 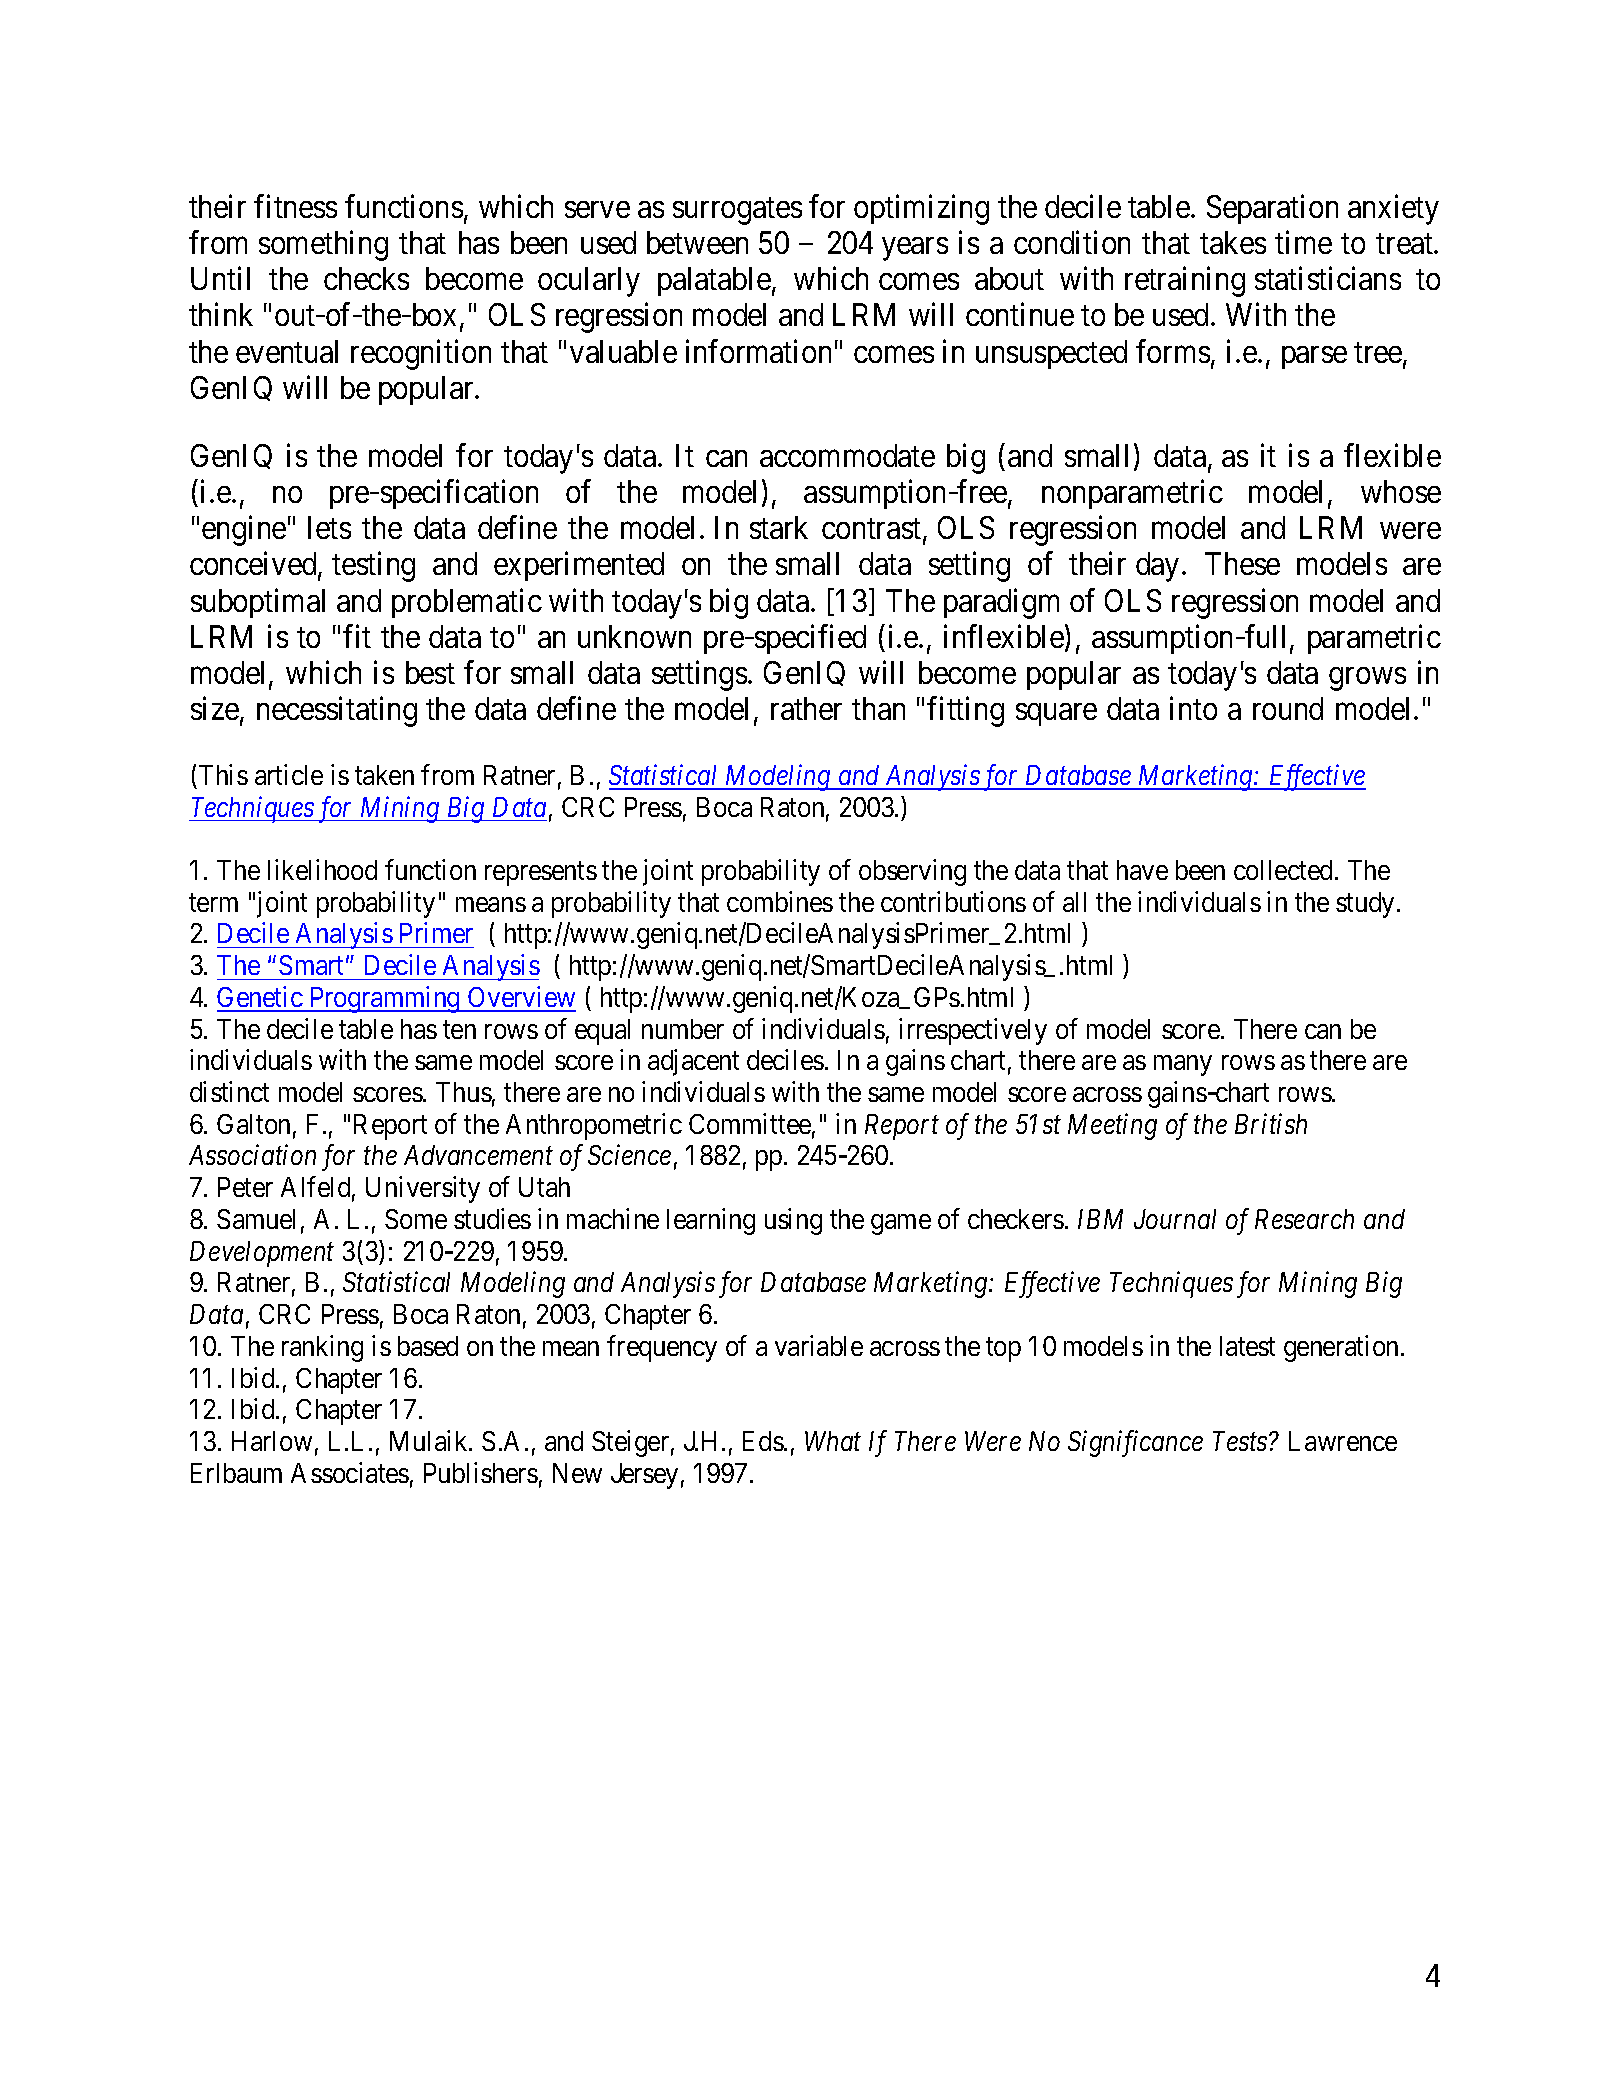 I want to click on years, so click(x=915, y=249).
